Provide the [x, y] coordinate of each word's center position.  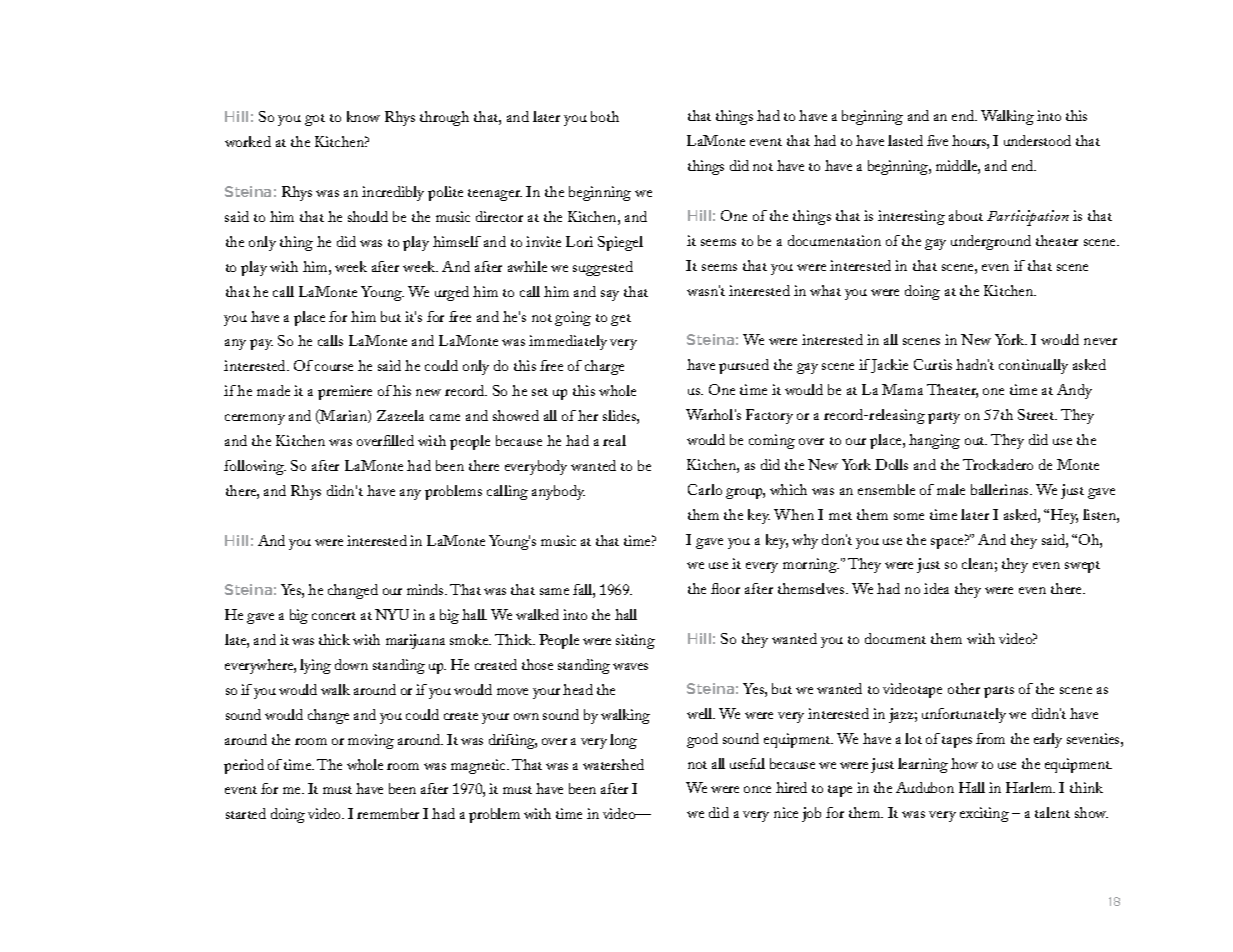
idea [936, 588]
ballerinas [1001, 489]
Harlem [1030, 787]
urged [452, 293]
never [1100, 341]
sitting [635, 641]
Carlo [705, 489]
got [315, 120]
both [605, 116]
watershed [613, 764]
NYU [392, 614]
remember [388, 813]
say [610, 295]
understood [1037, 140]
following [255, 467]
